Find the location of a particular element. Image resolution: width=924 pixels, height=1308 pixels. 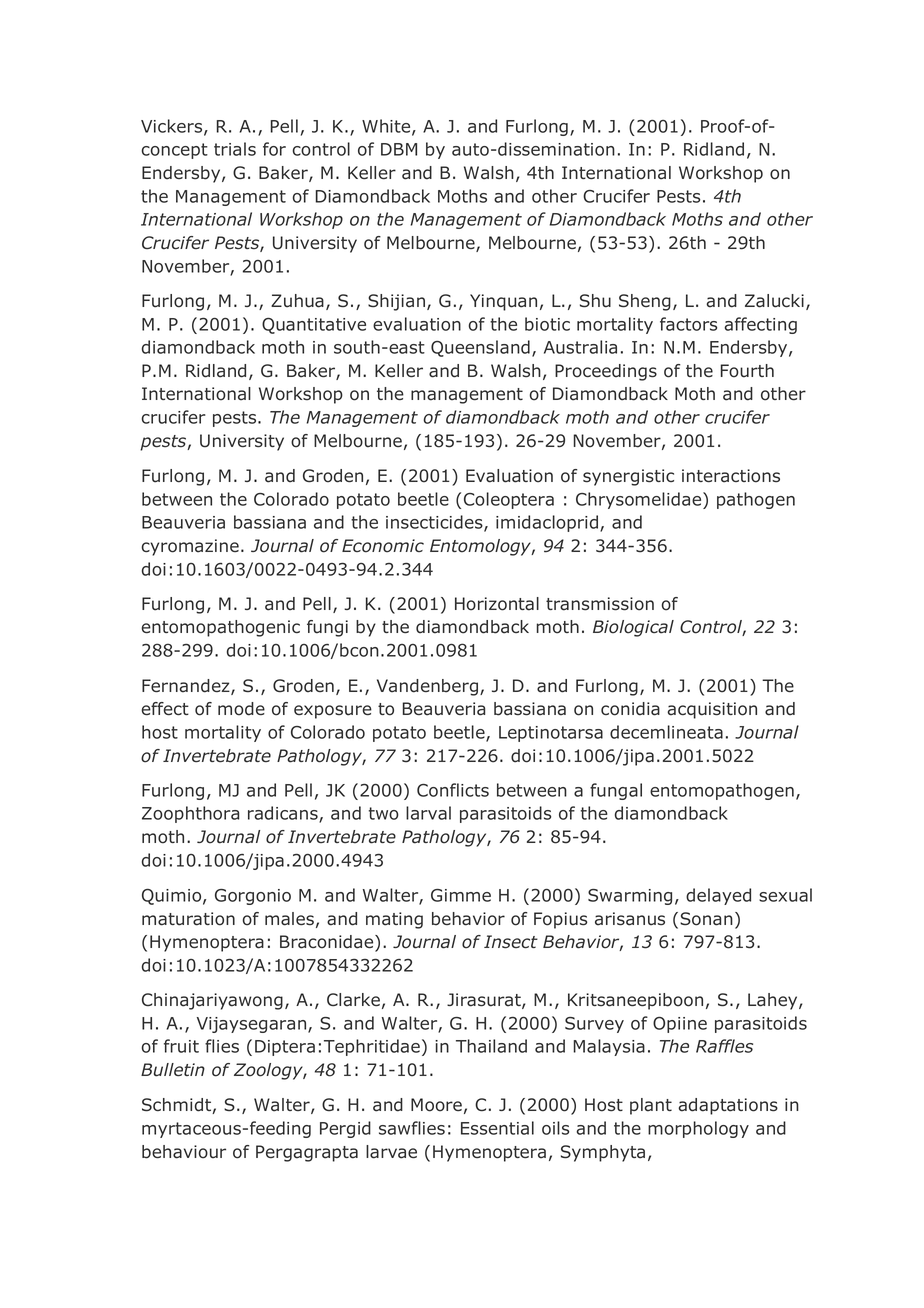

Biological is located at coordinates (633, 628).
